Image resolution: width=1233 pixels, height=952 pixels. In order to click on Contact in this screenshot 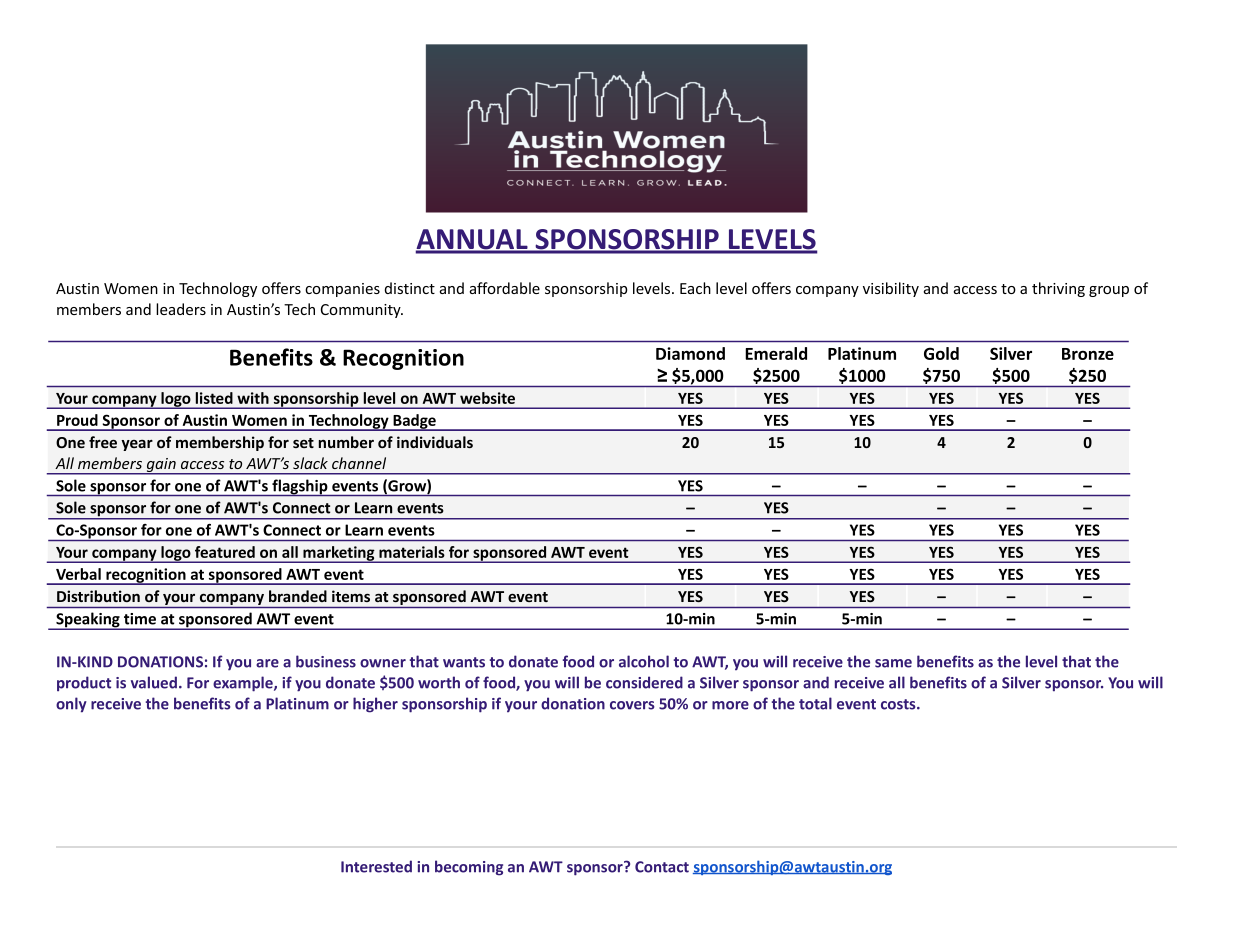, I will do `click(662, 867)`.
